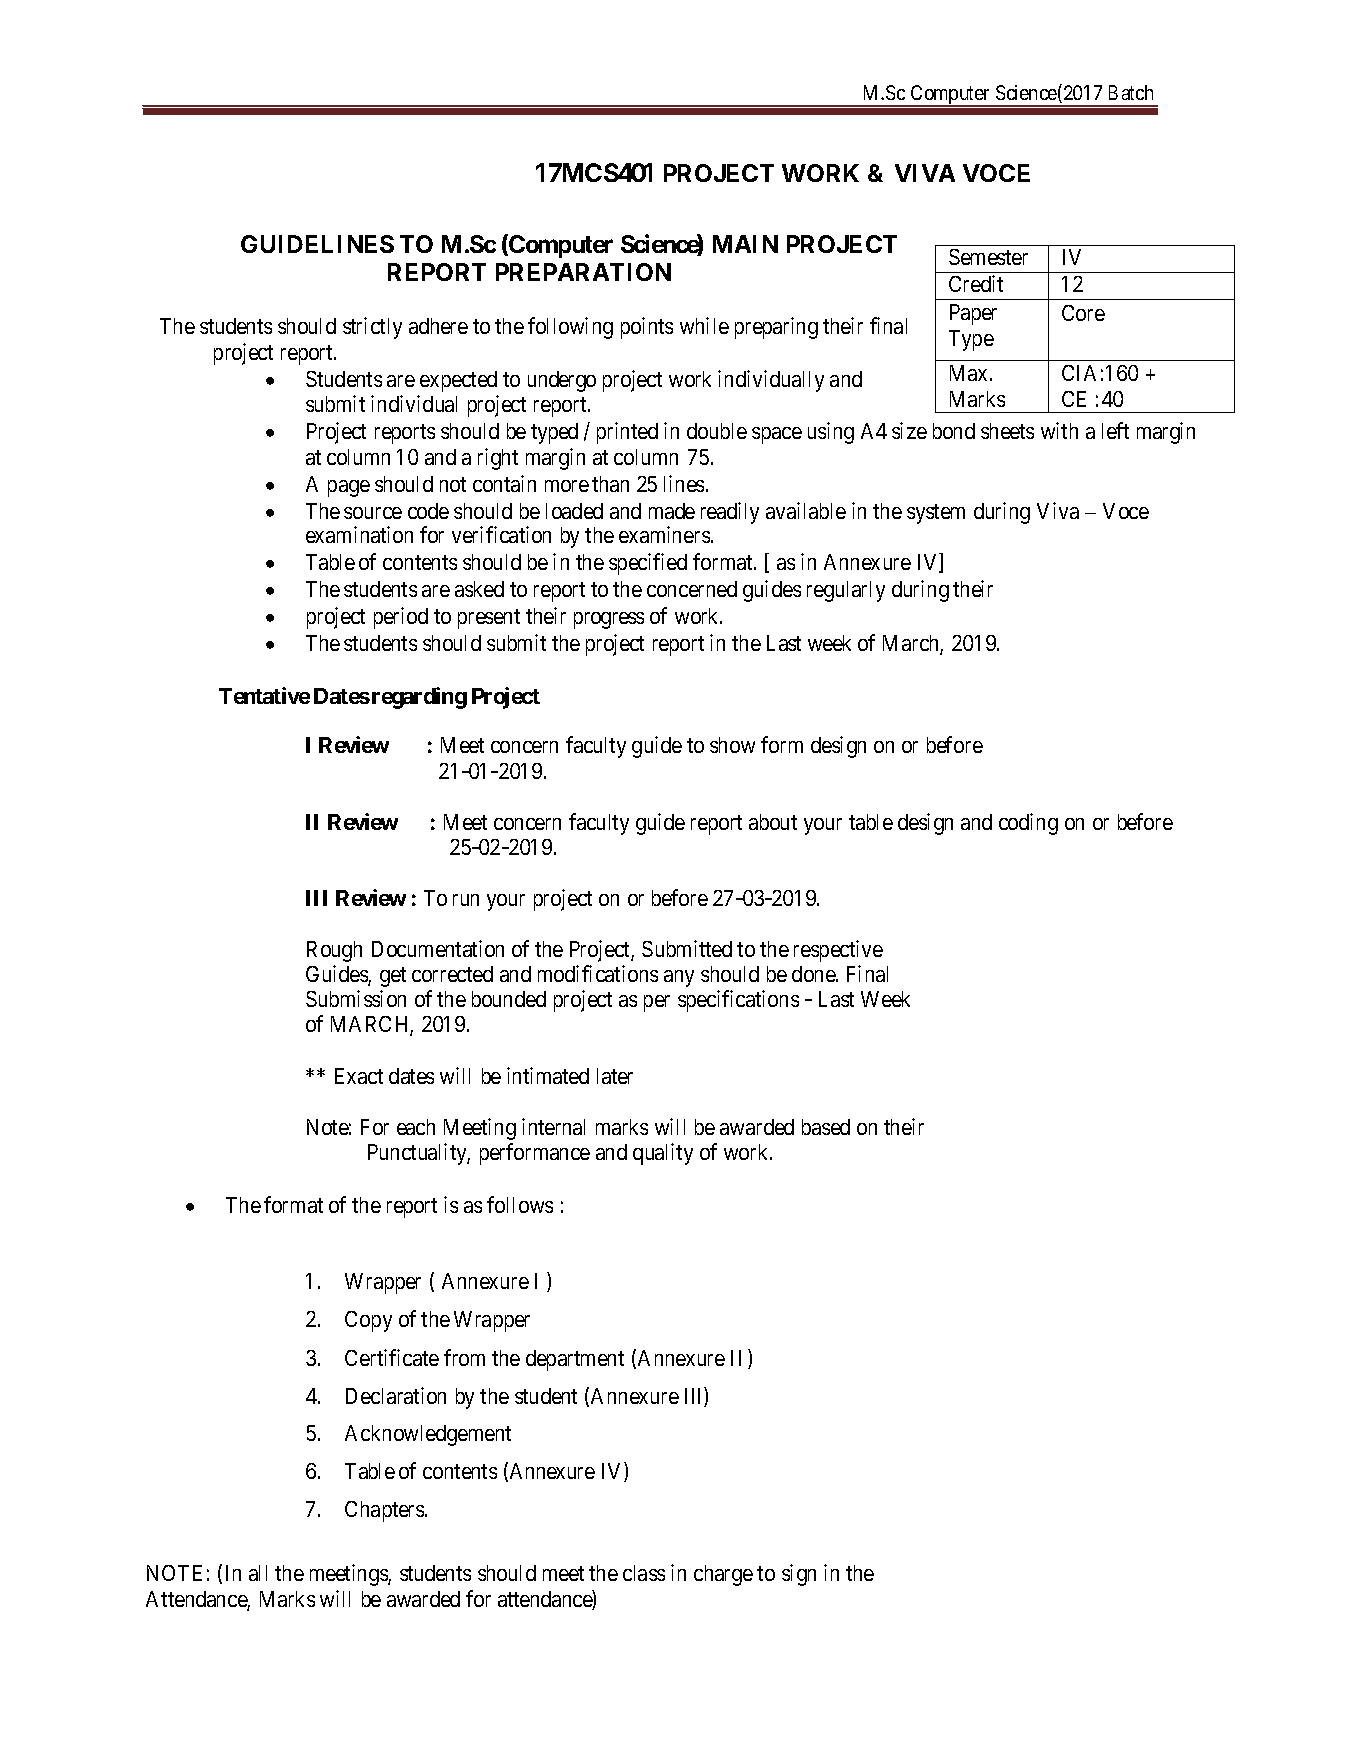  I want to click on readily, so click(730, 513).
